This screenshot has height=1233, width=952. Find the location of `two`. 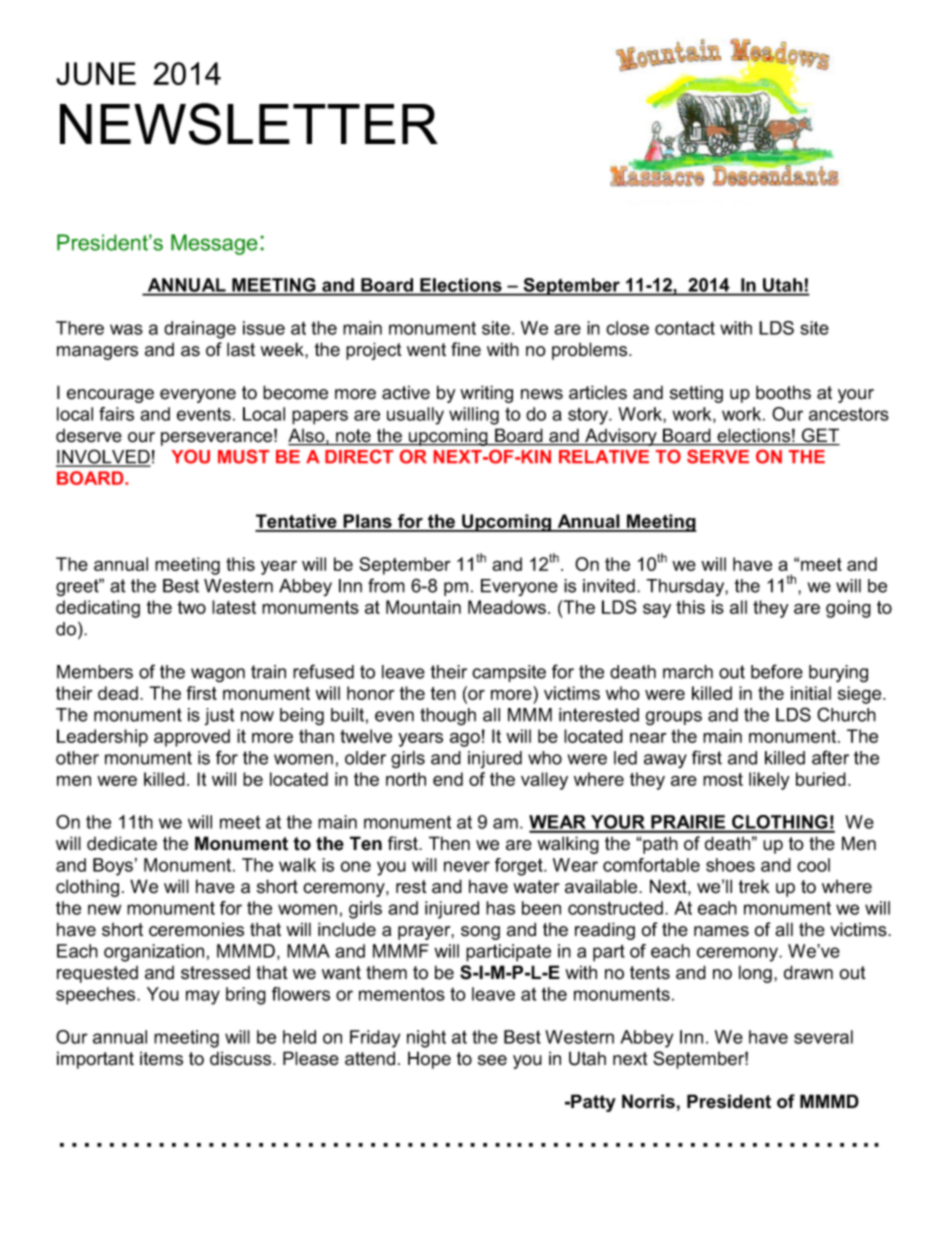

two is located at coordinates (191, 607).
